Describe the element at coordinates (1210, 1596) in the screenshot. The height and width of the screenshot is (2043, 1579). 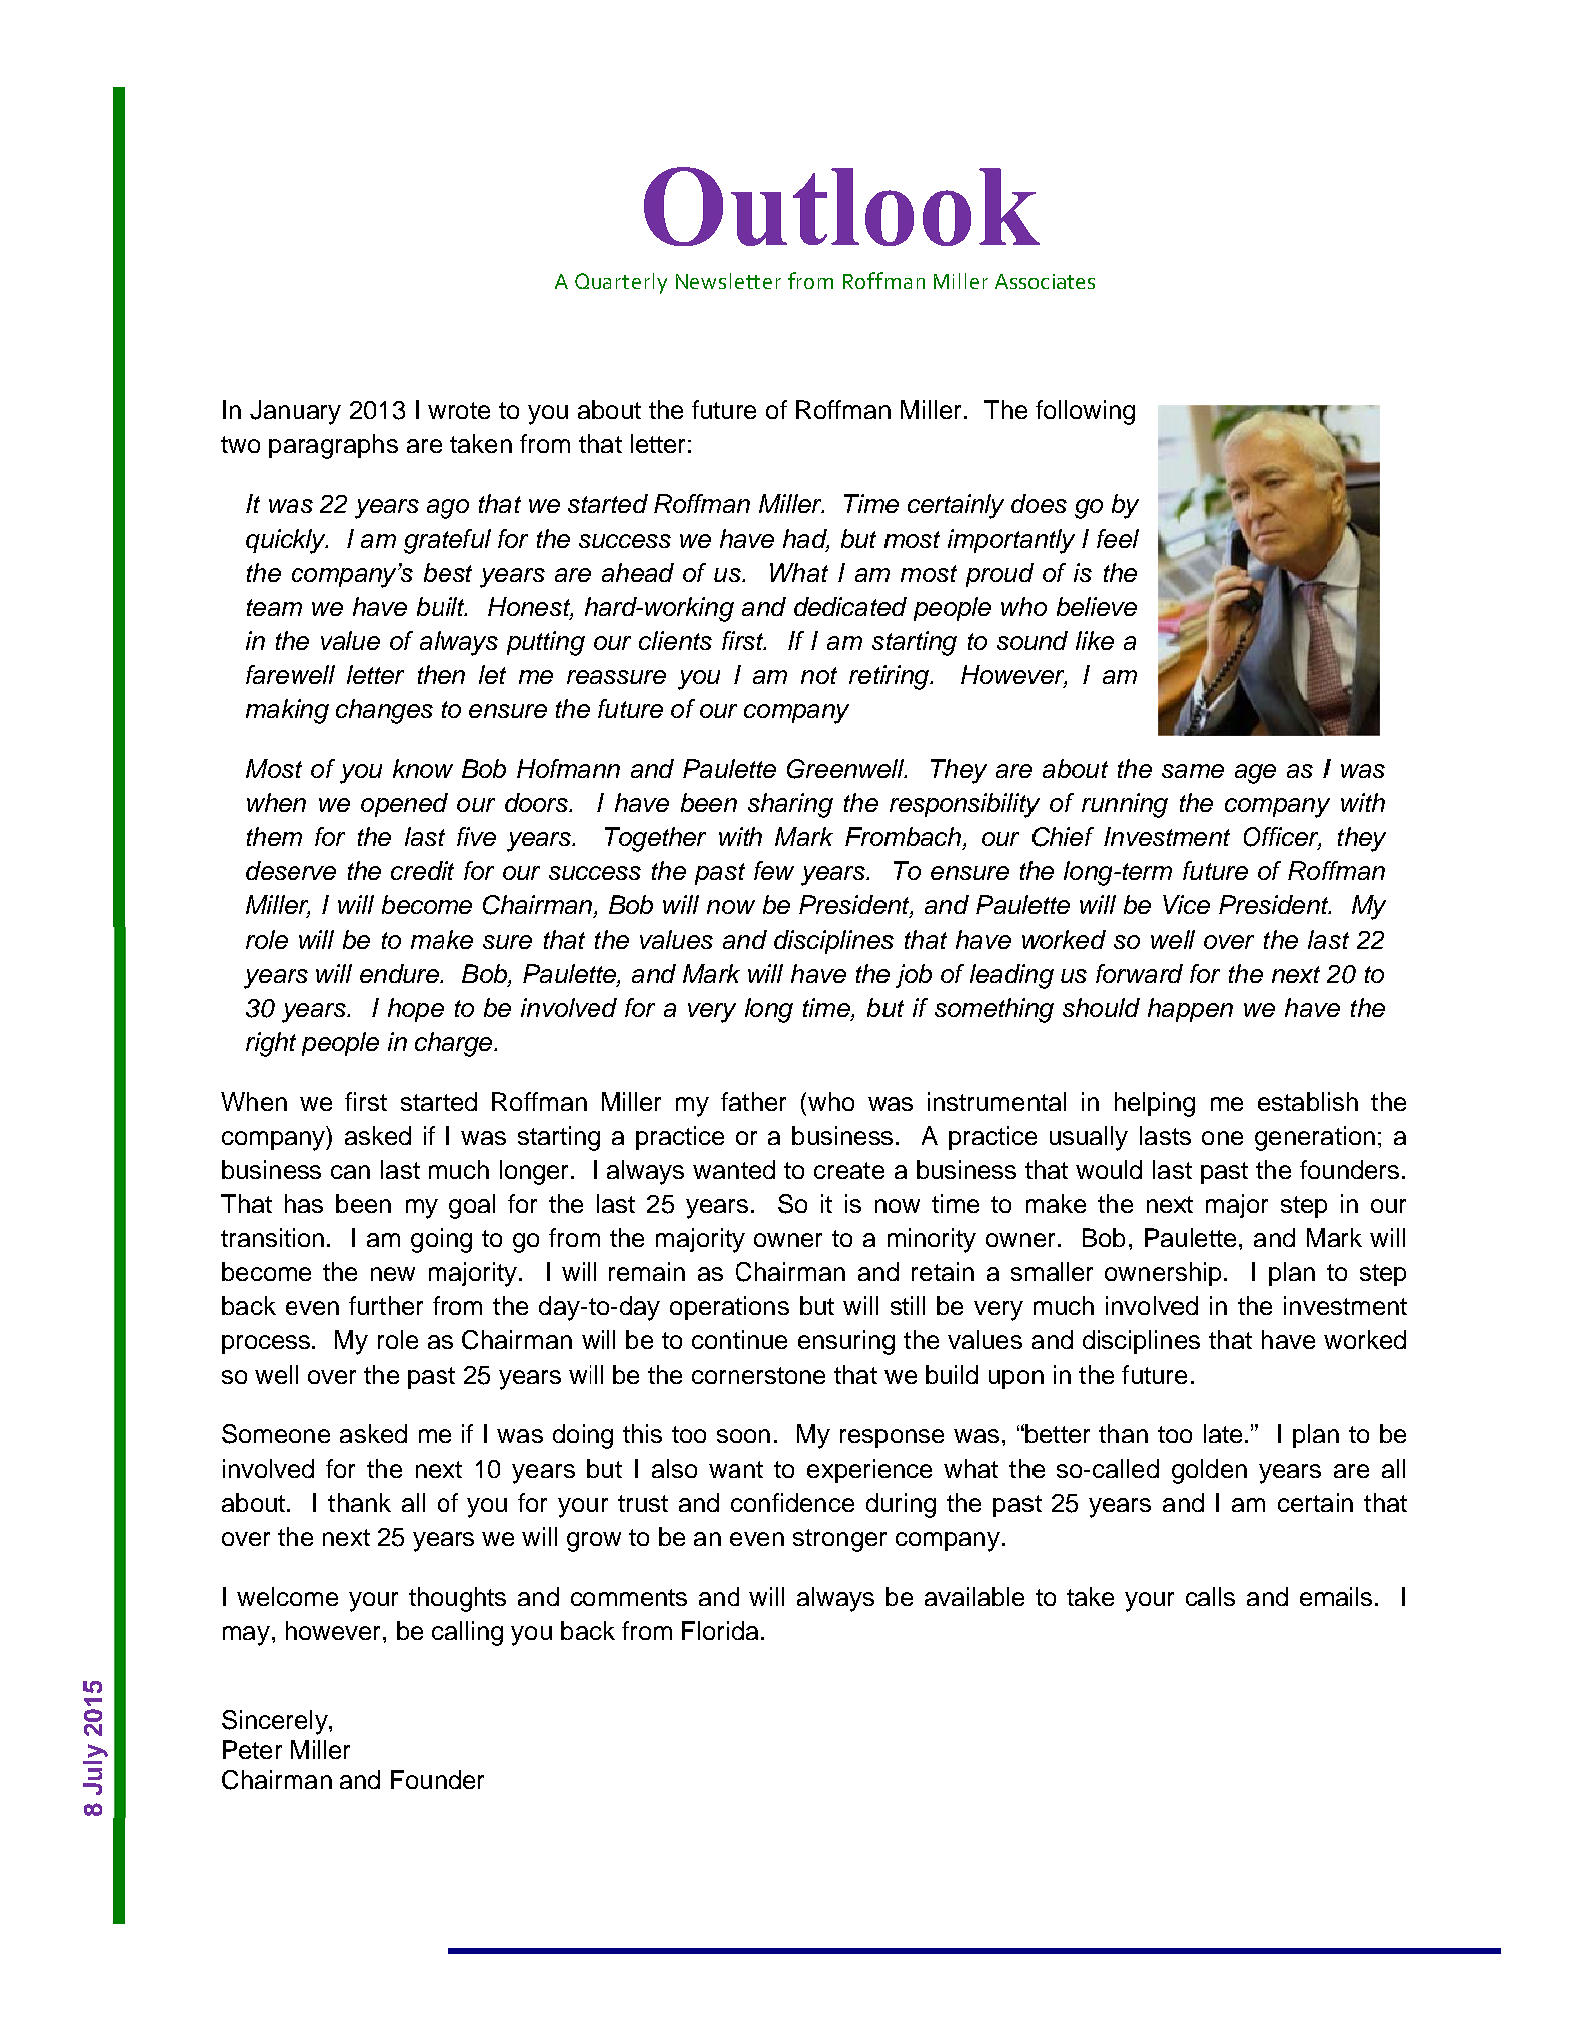
I see `calls` at that location.
